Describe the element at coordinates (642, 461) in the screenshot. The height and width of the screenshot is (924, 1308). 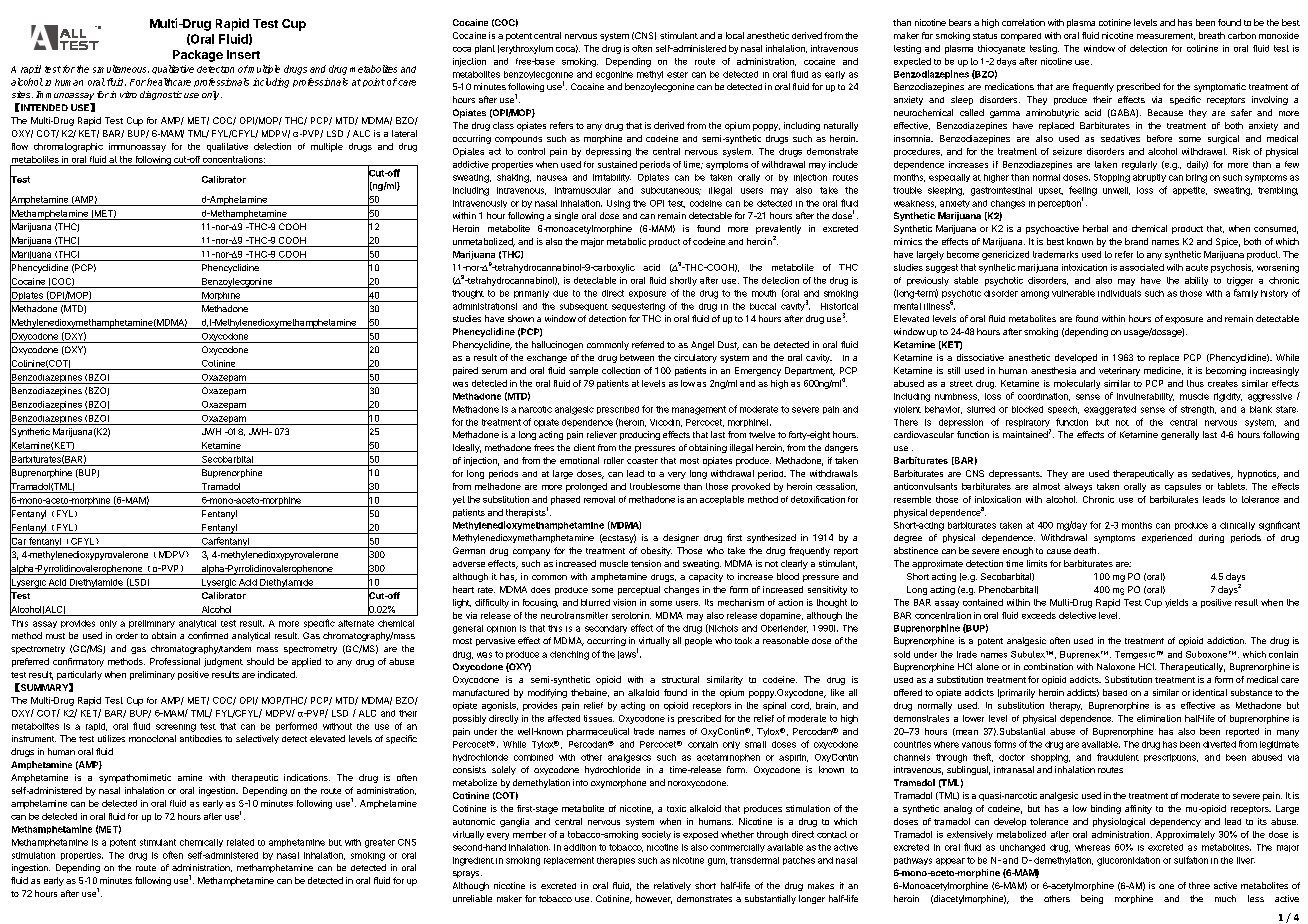
I see `coaster` at that location.
